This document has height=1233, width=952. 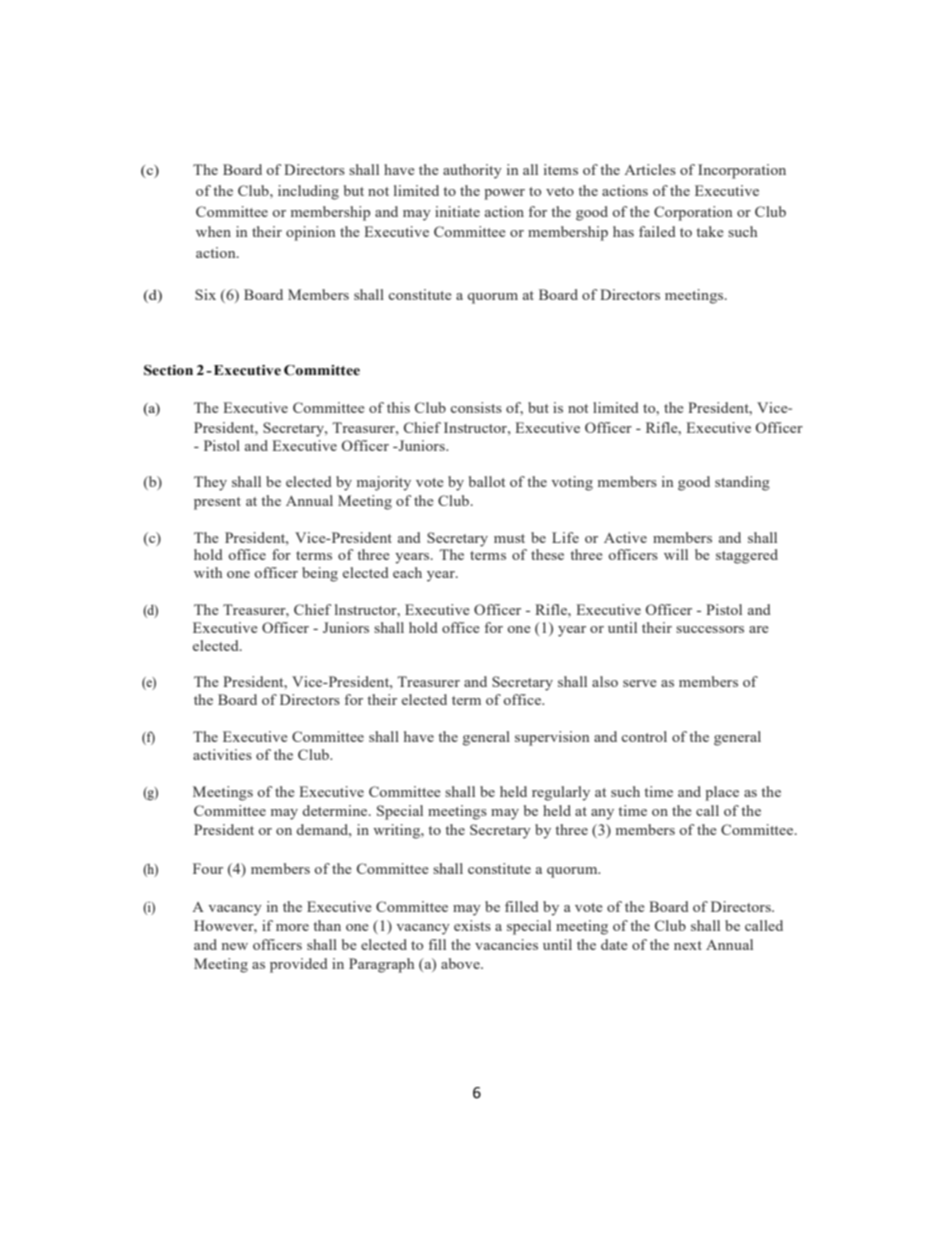 I want to click on will, so click(x=676, y=554).
